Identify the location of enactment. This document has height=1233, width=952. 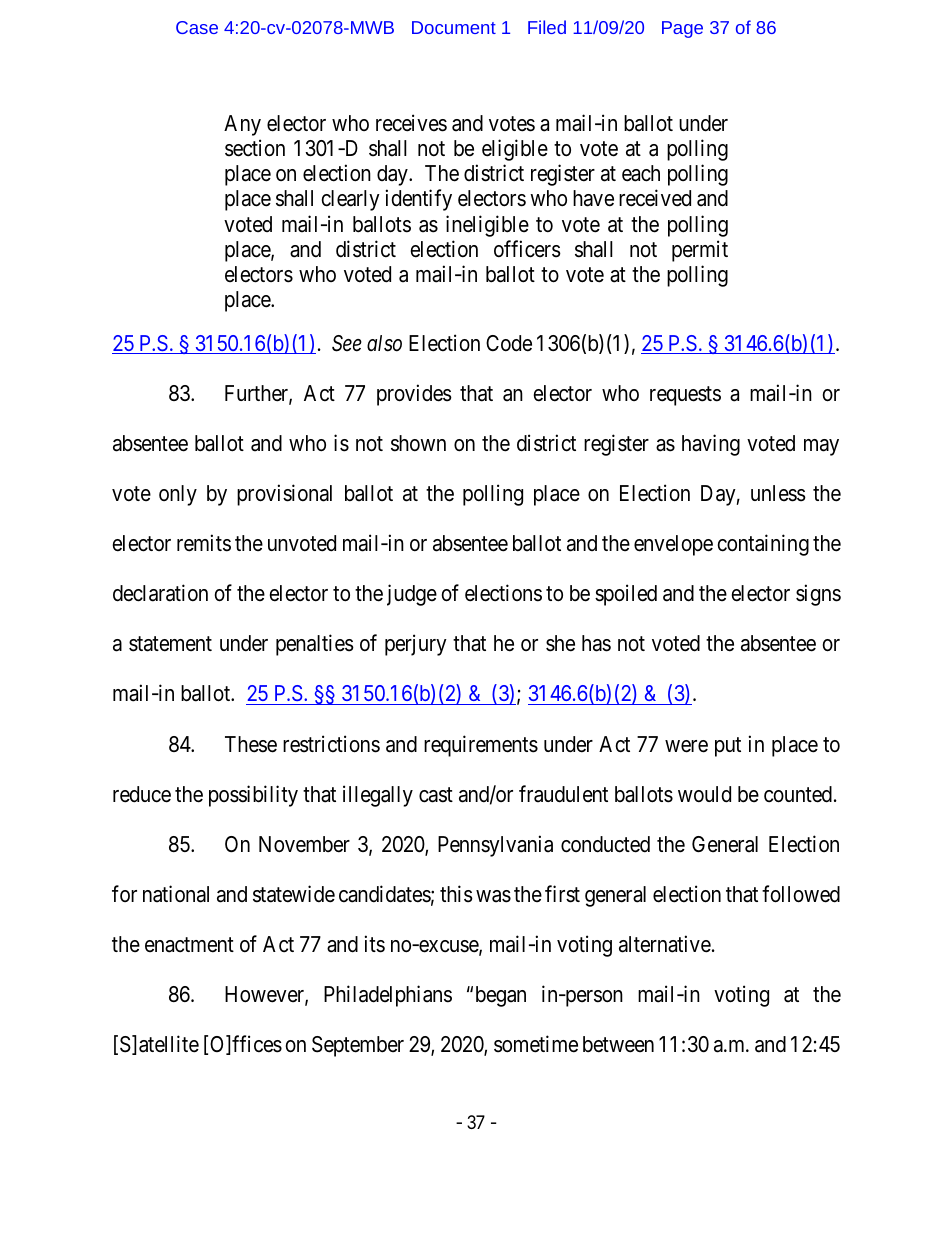
(189, 945).
